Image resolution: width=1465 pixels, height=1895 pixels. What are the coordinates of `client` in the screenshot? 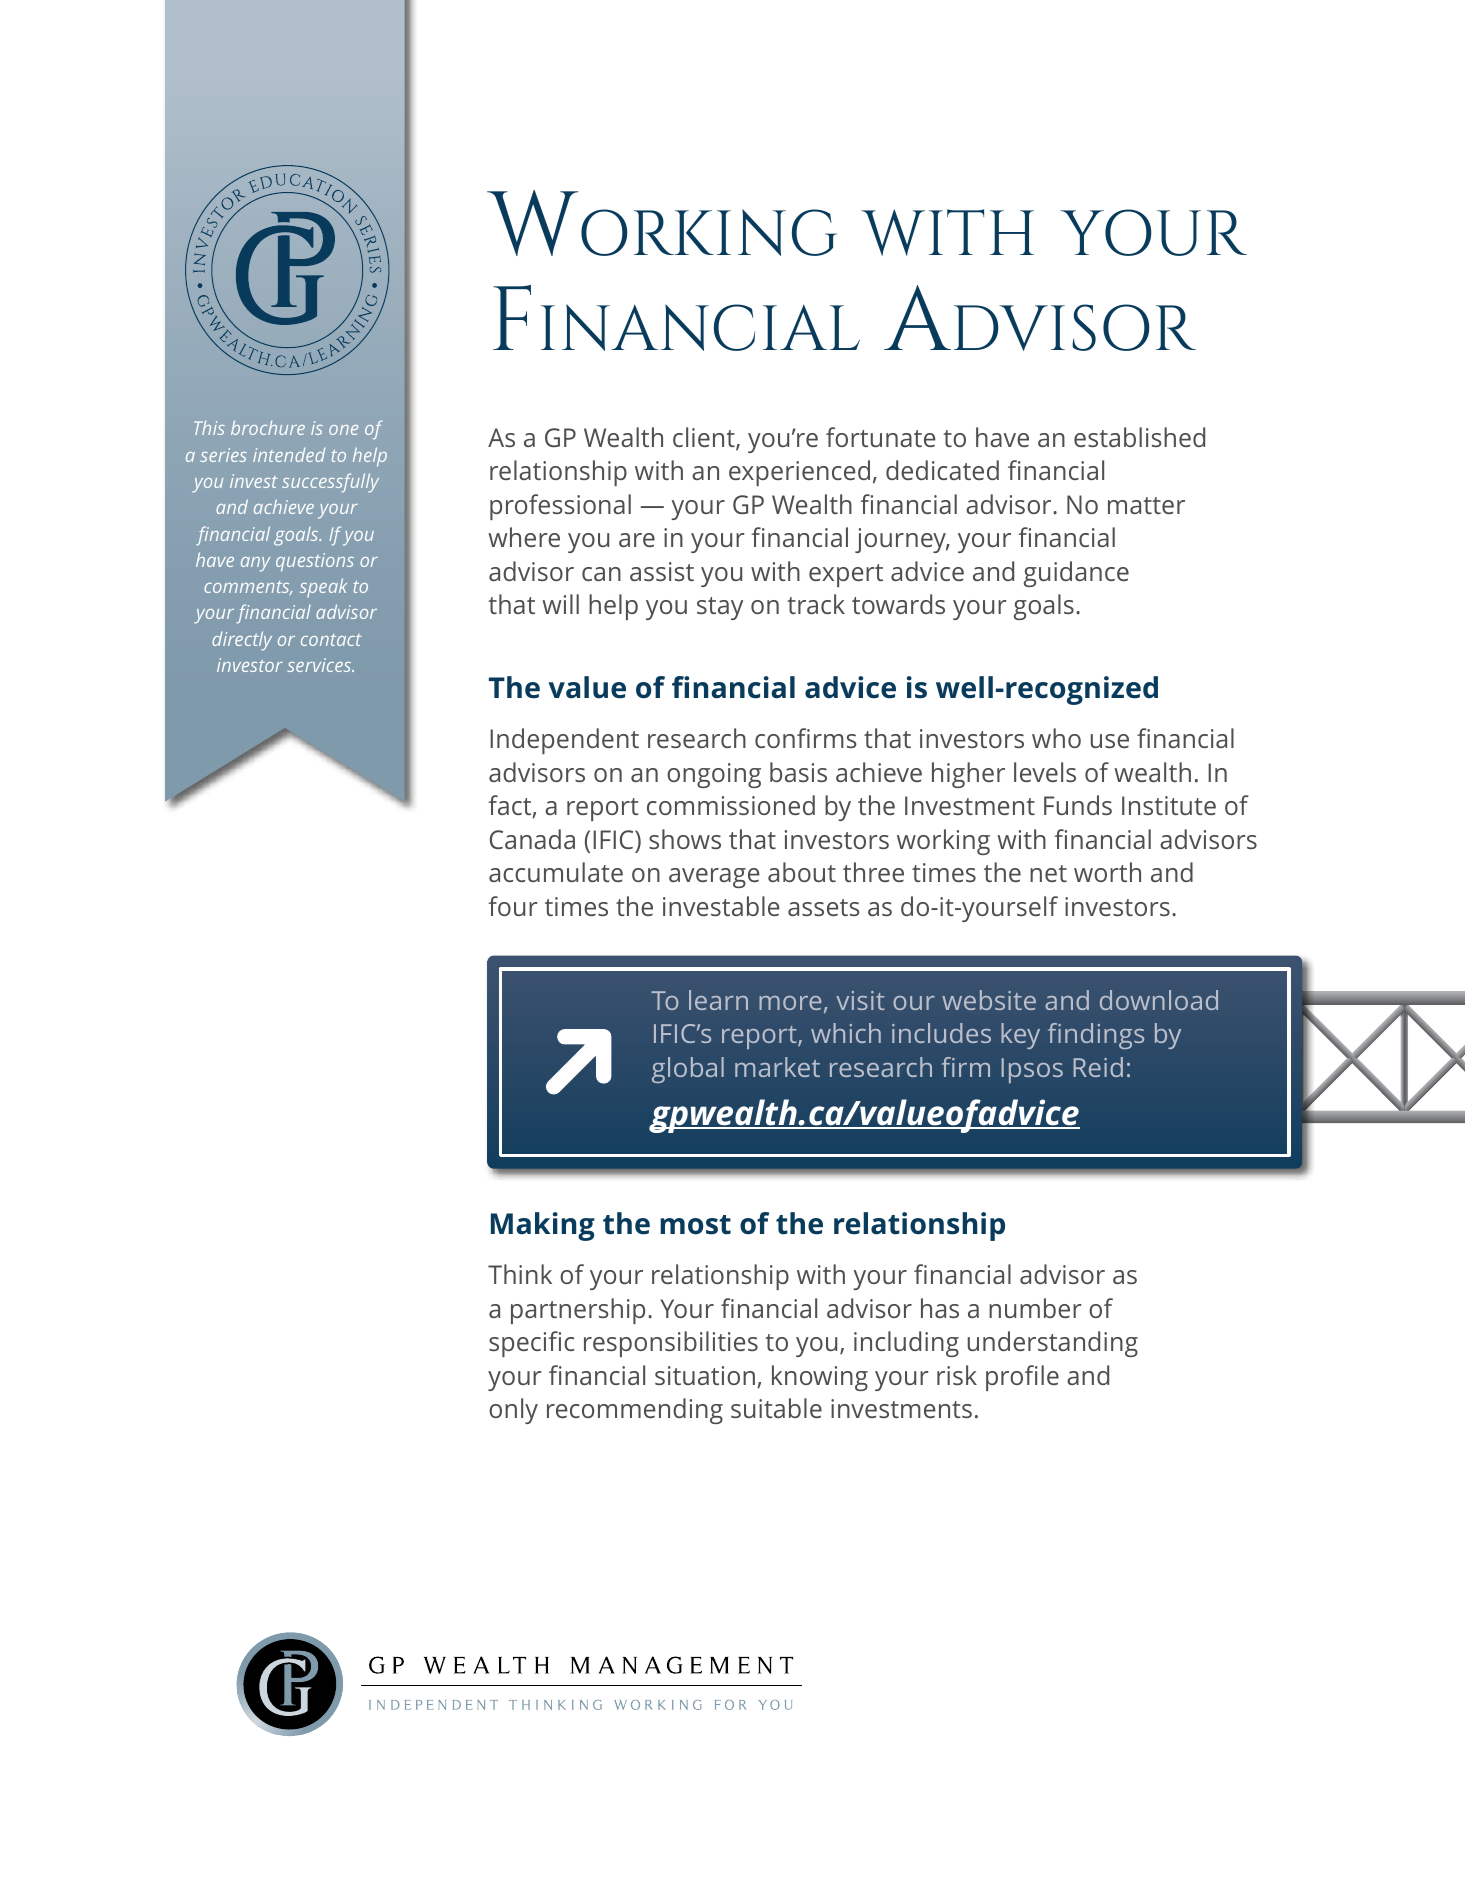 It's located at (705, 438).
